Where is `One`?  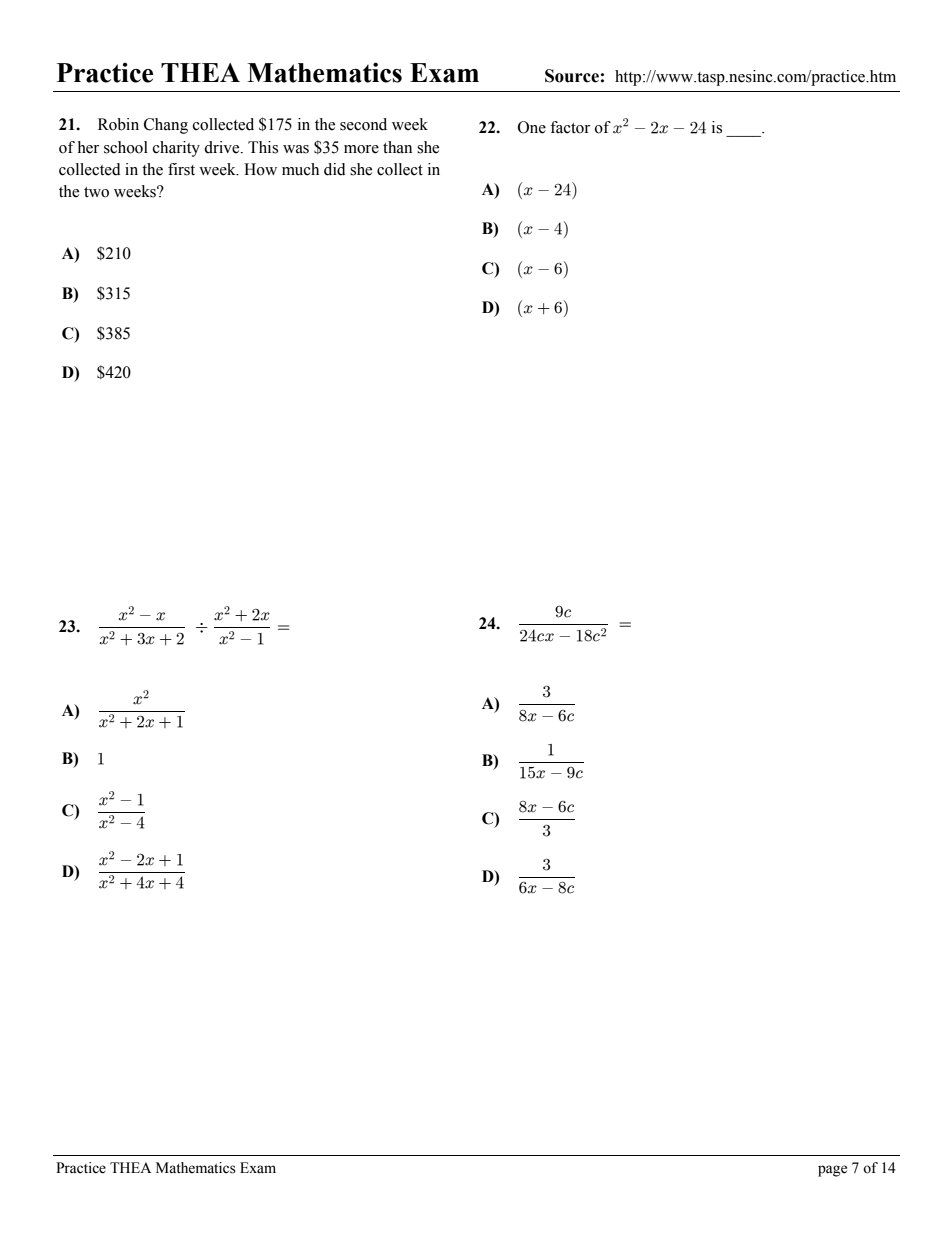
One is located at coordinates (532, 127).
